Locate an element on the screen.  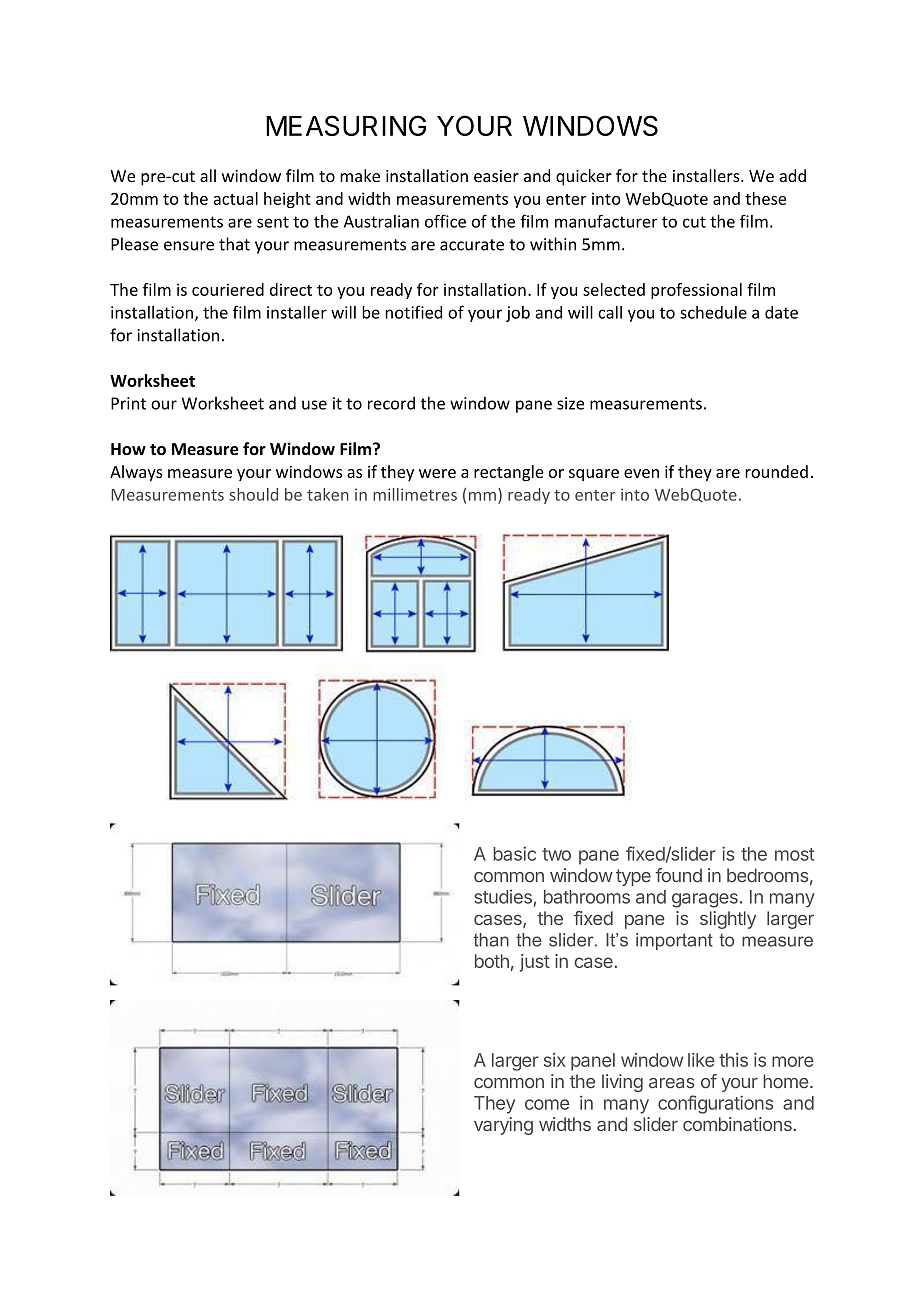
taken is located at coordinates (328, 494).
